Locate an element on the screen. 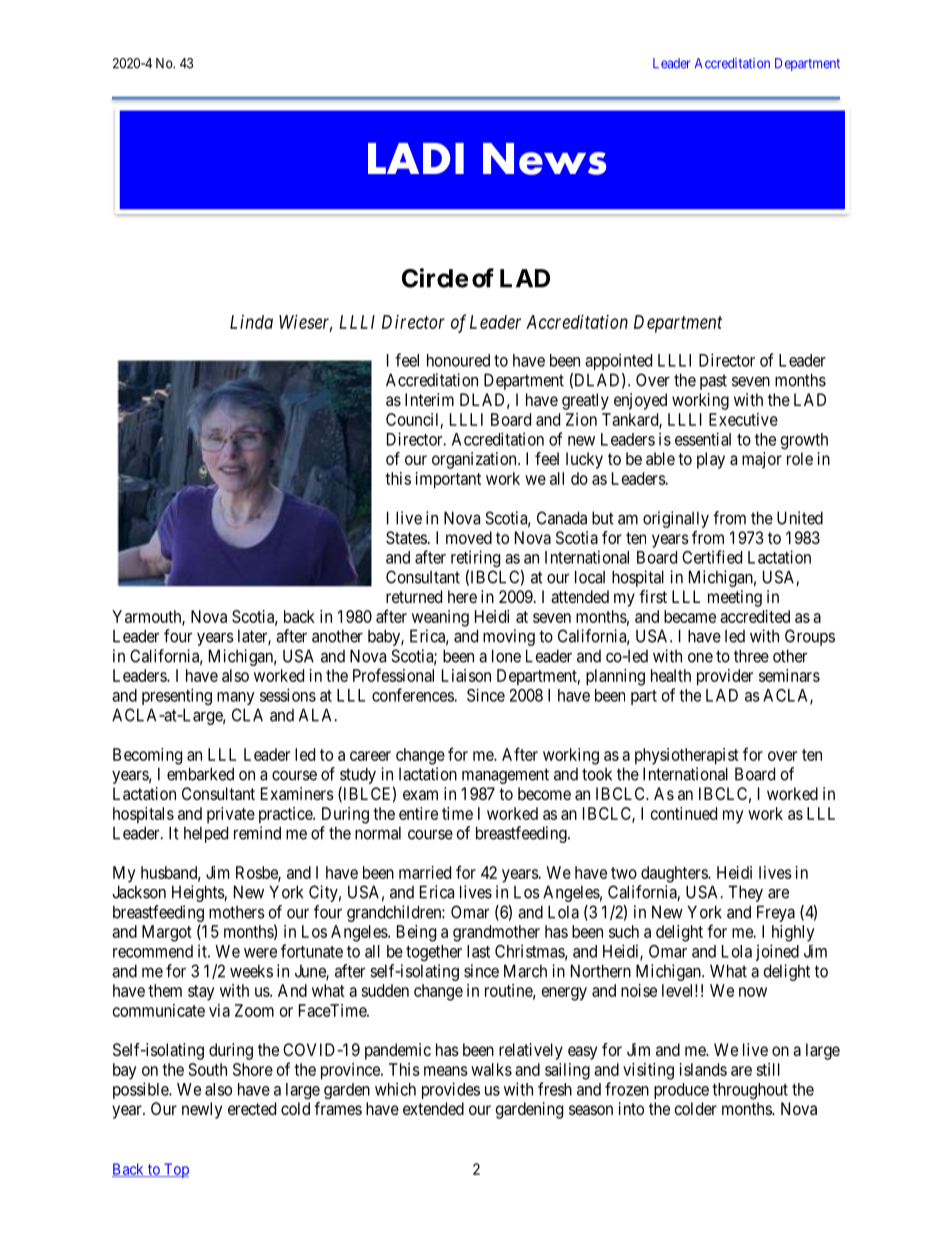 This screenshot has width=952, height=1233. States is located at coordinates (406, 537).
